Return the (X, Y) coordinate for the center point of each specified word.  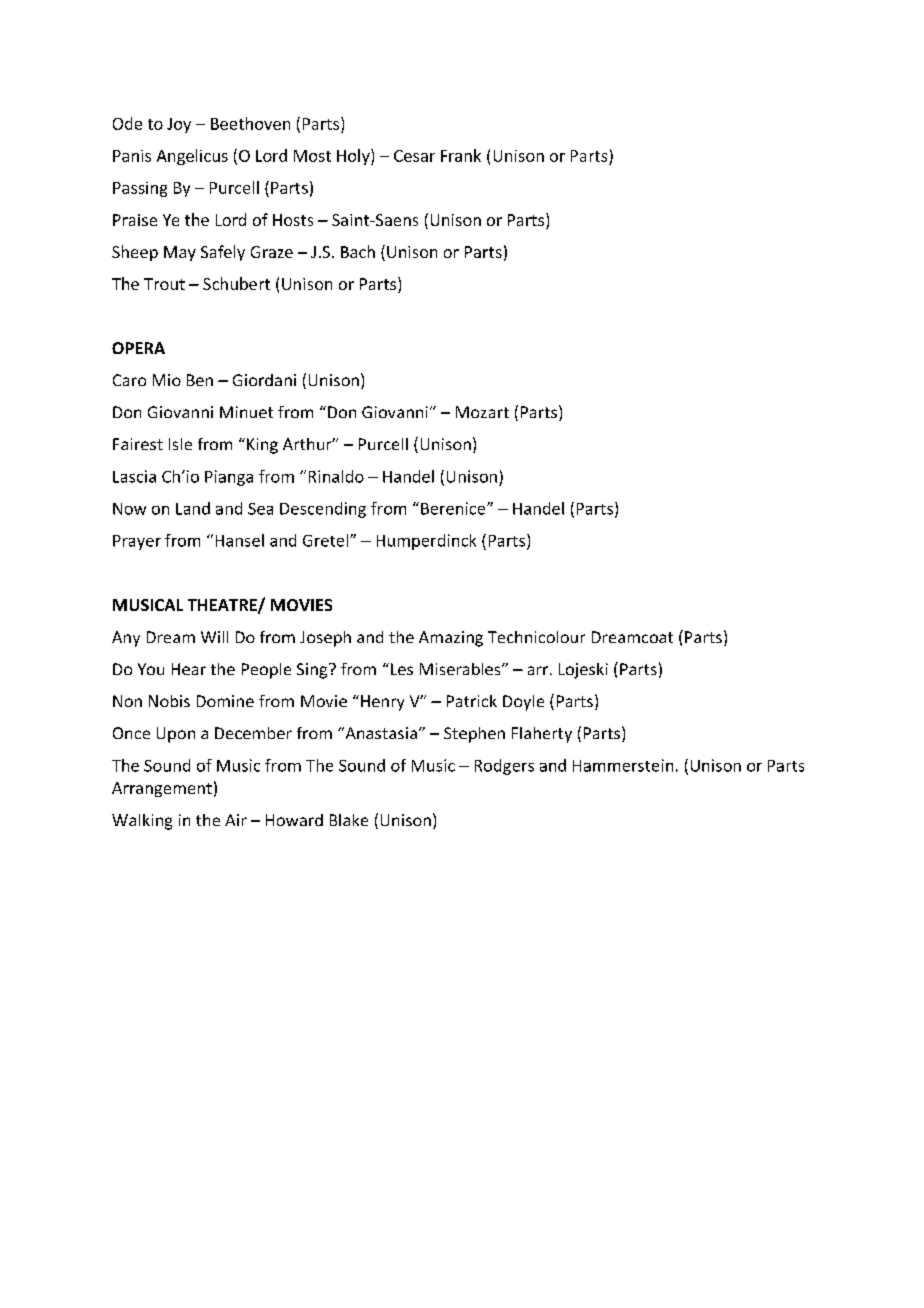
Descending (323, 510)
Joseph (325, 639)
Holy (354, 157)
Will (214, 637)
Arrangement (162, 789)
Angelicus (192, 157)
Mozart (482, 412)
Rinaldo (336, 476)
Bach (358, 251)
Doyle (523, 703)
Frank (461, 155)
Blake (349, 820)
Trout (164, 284)
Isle (180, 444)
